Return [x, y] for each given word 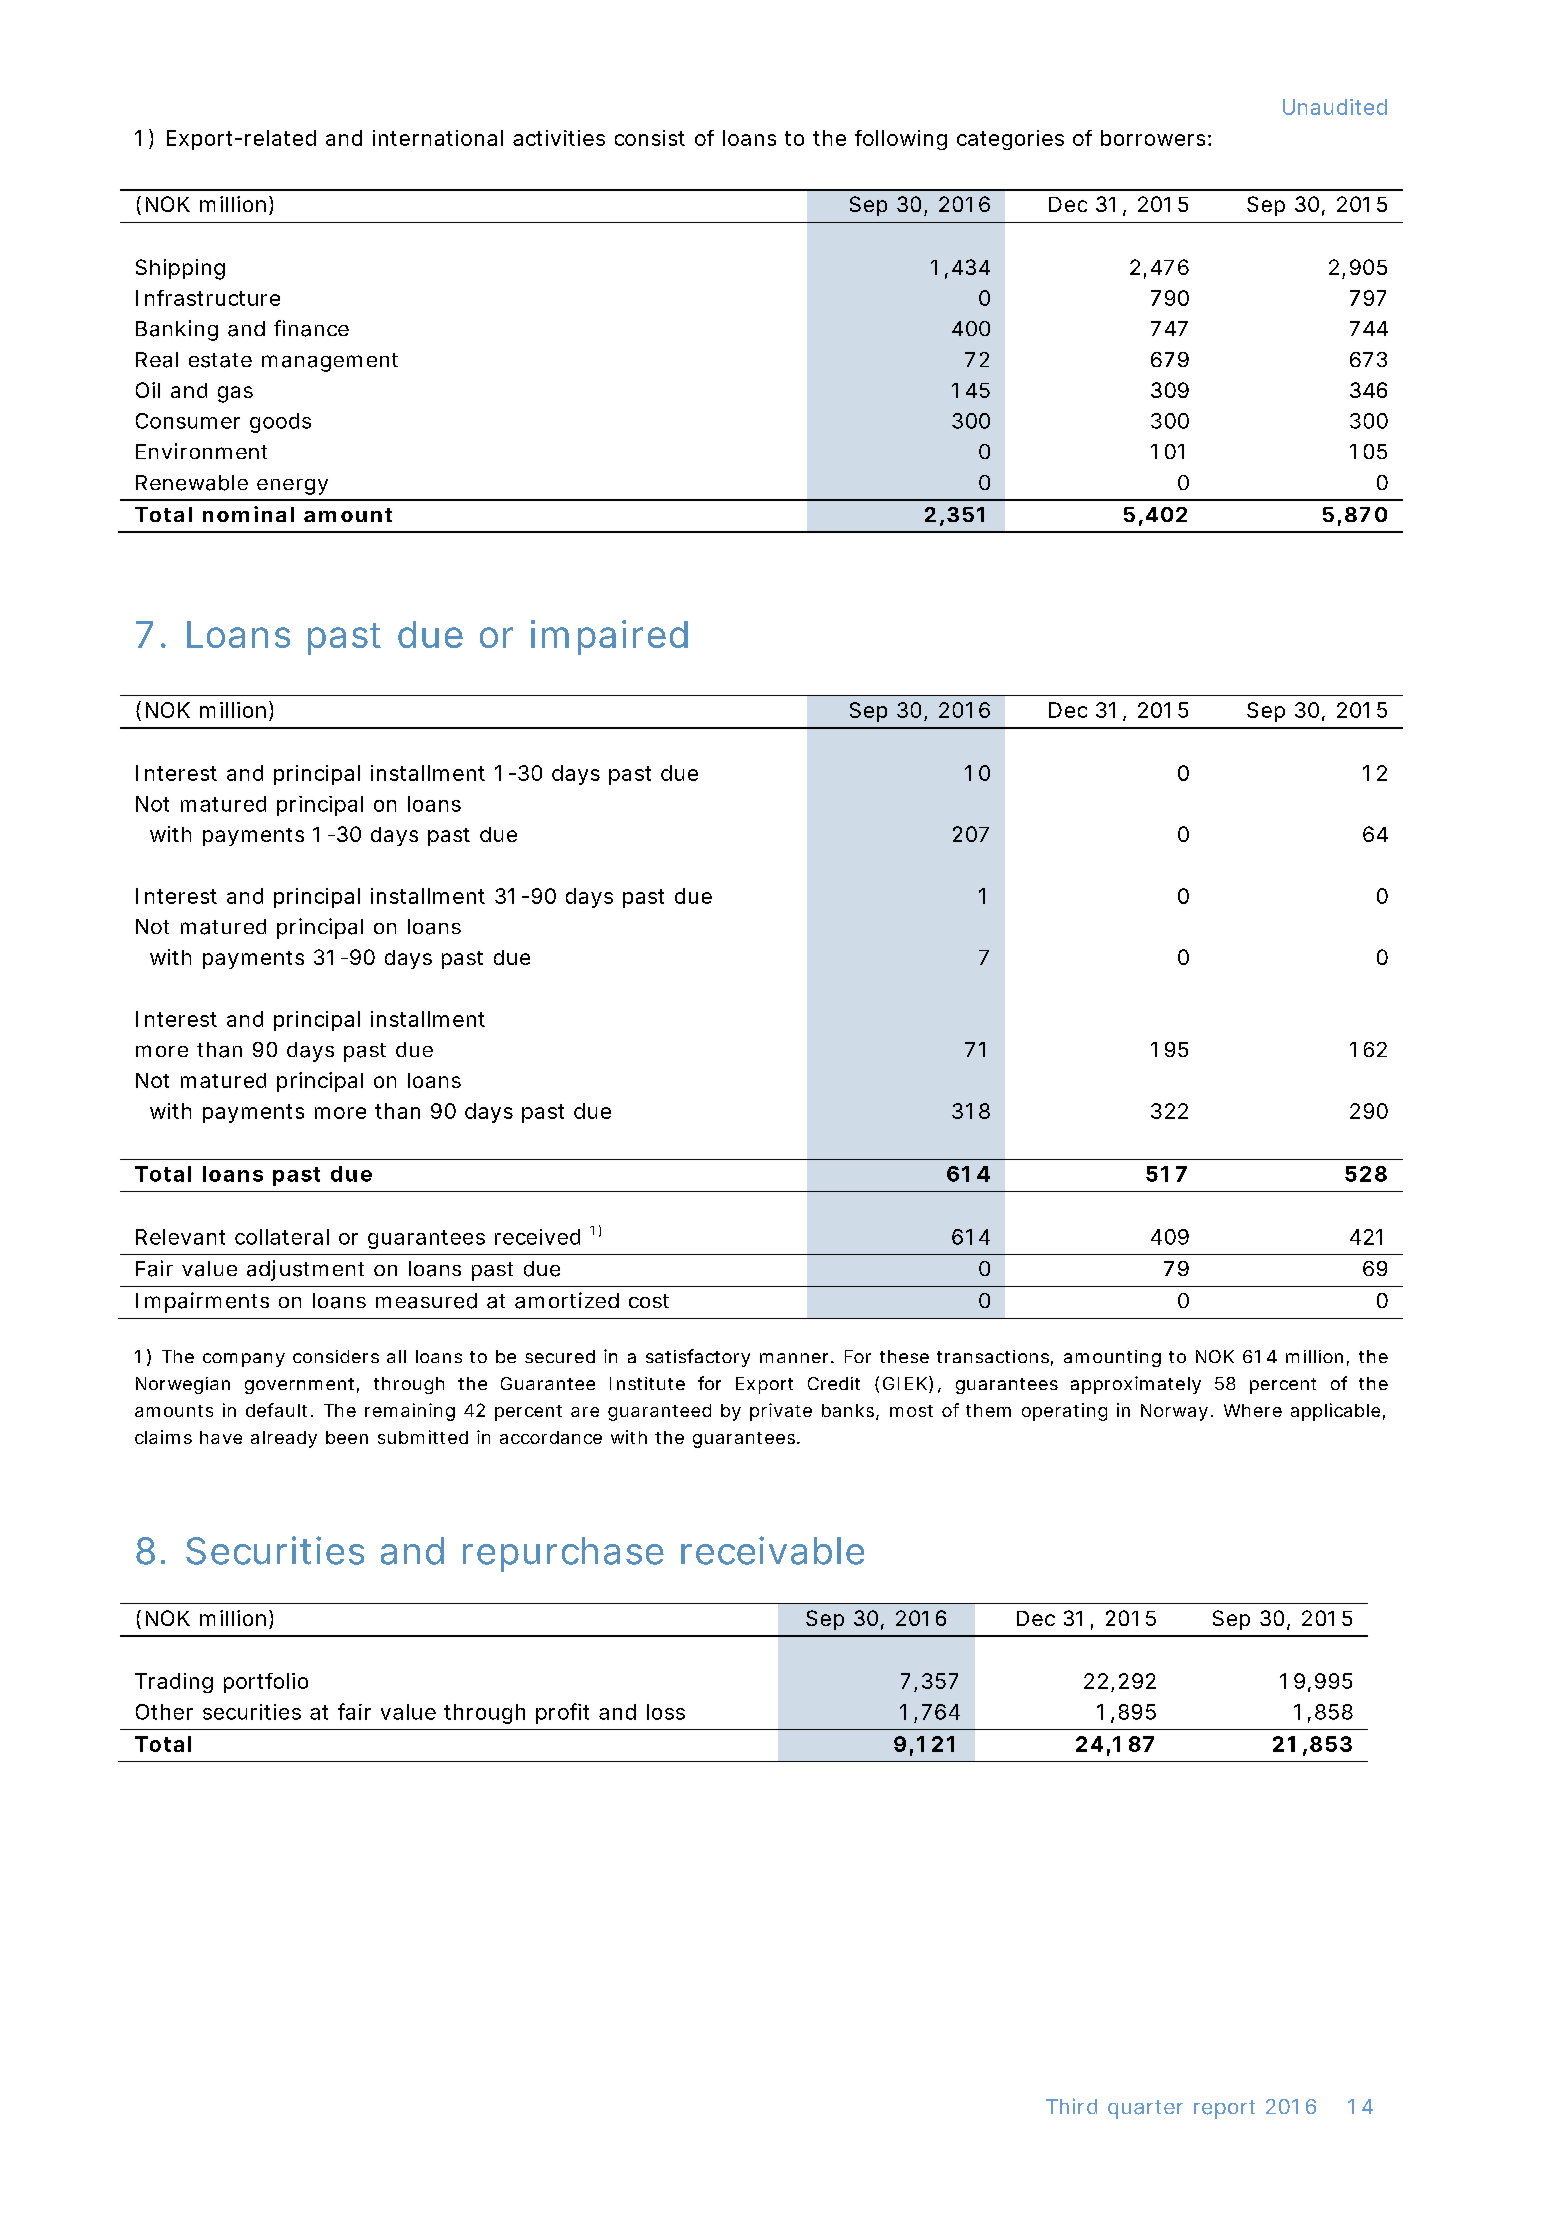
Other [164, 1712]
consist [650, 138]
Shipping [180, 269]
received [537, 1237]
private [781, 1412]
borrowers [1156, 138]
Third [1071, 2106]
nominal [248, 514]
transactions [995, 1358]
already [284, 1439]
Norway [1177, 1412]
